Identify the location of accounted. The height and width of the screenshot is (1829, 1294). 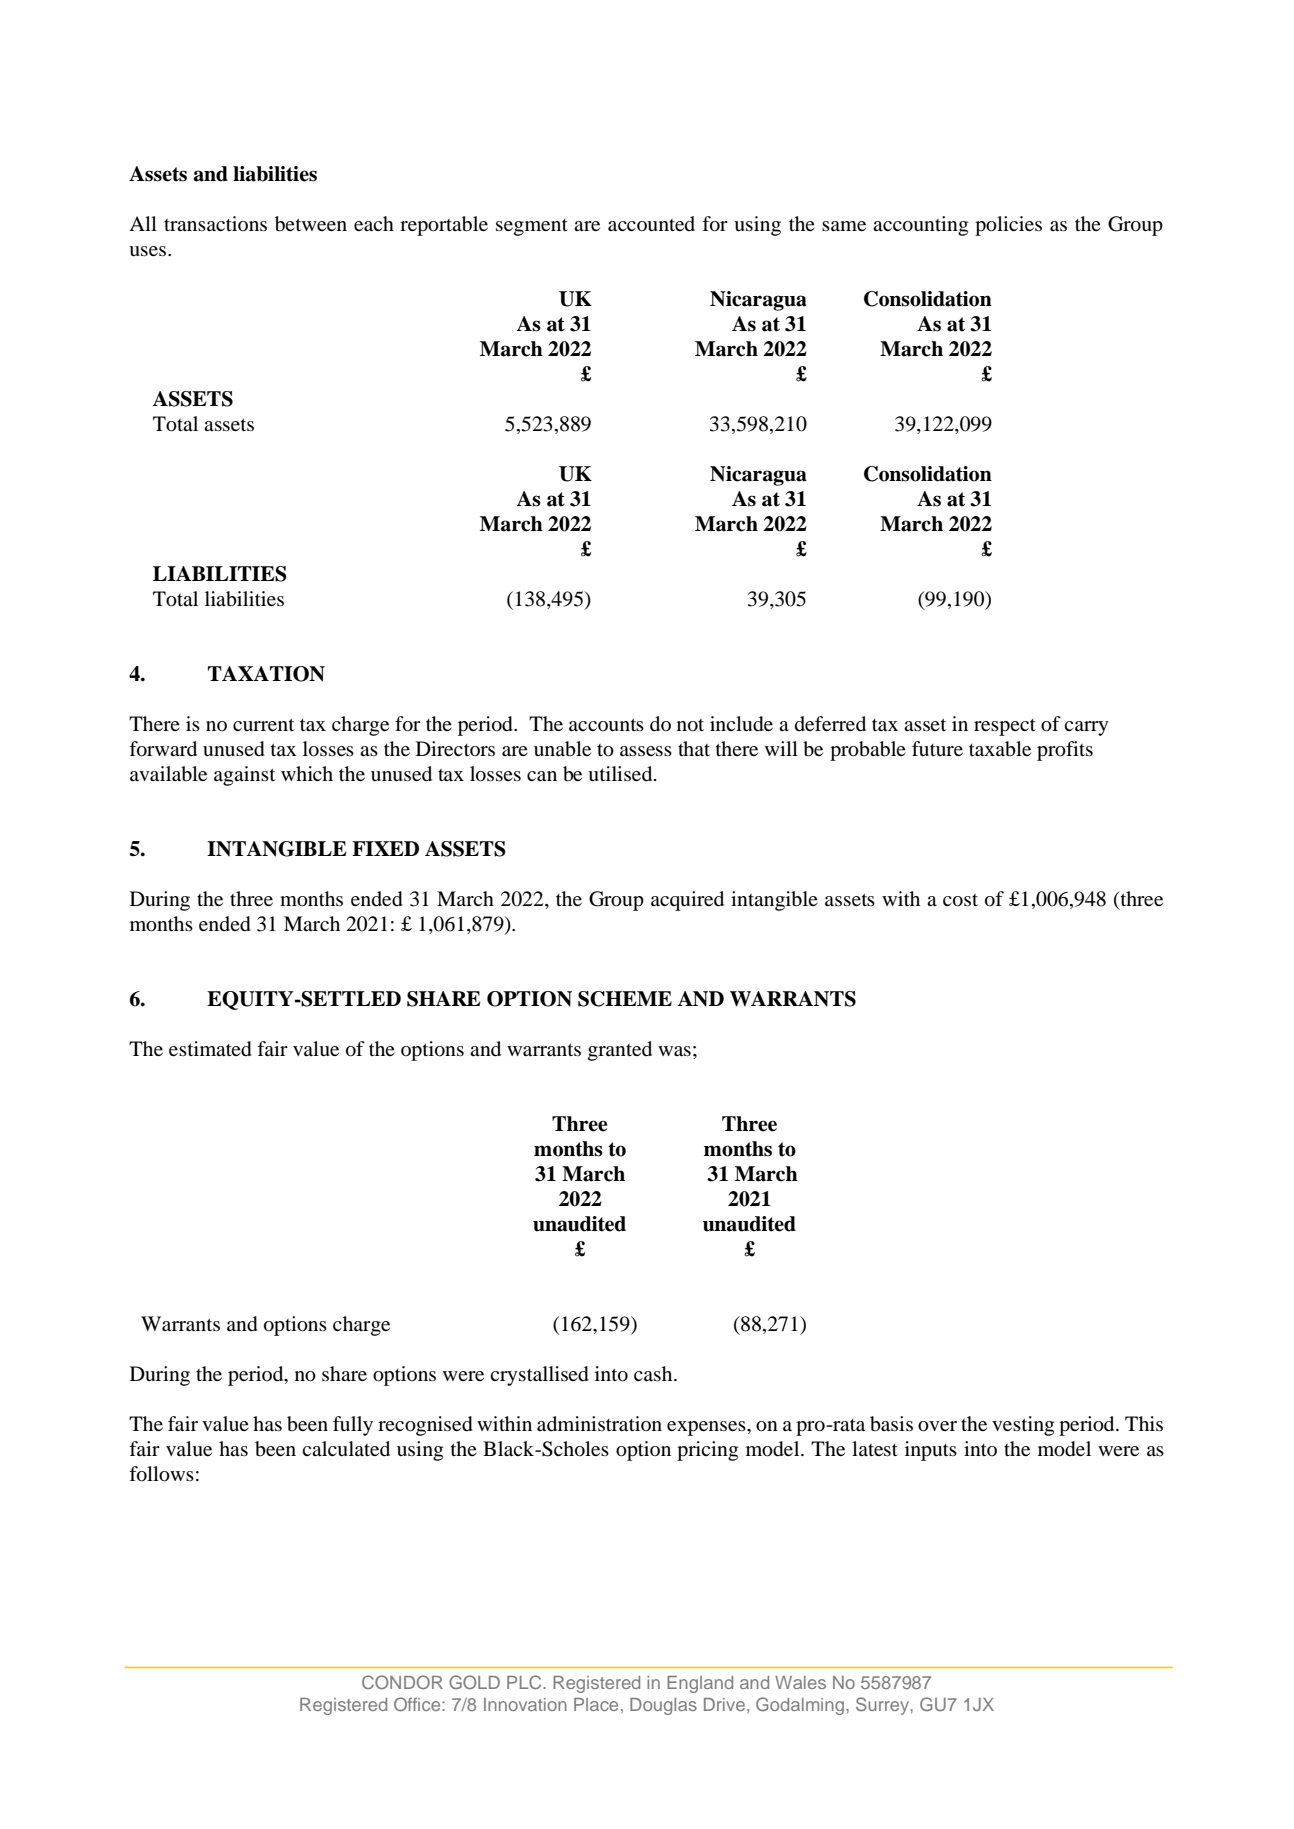
(651, 224).
